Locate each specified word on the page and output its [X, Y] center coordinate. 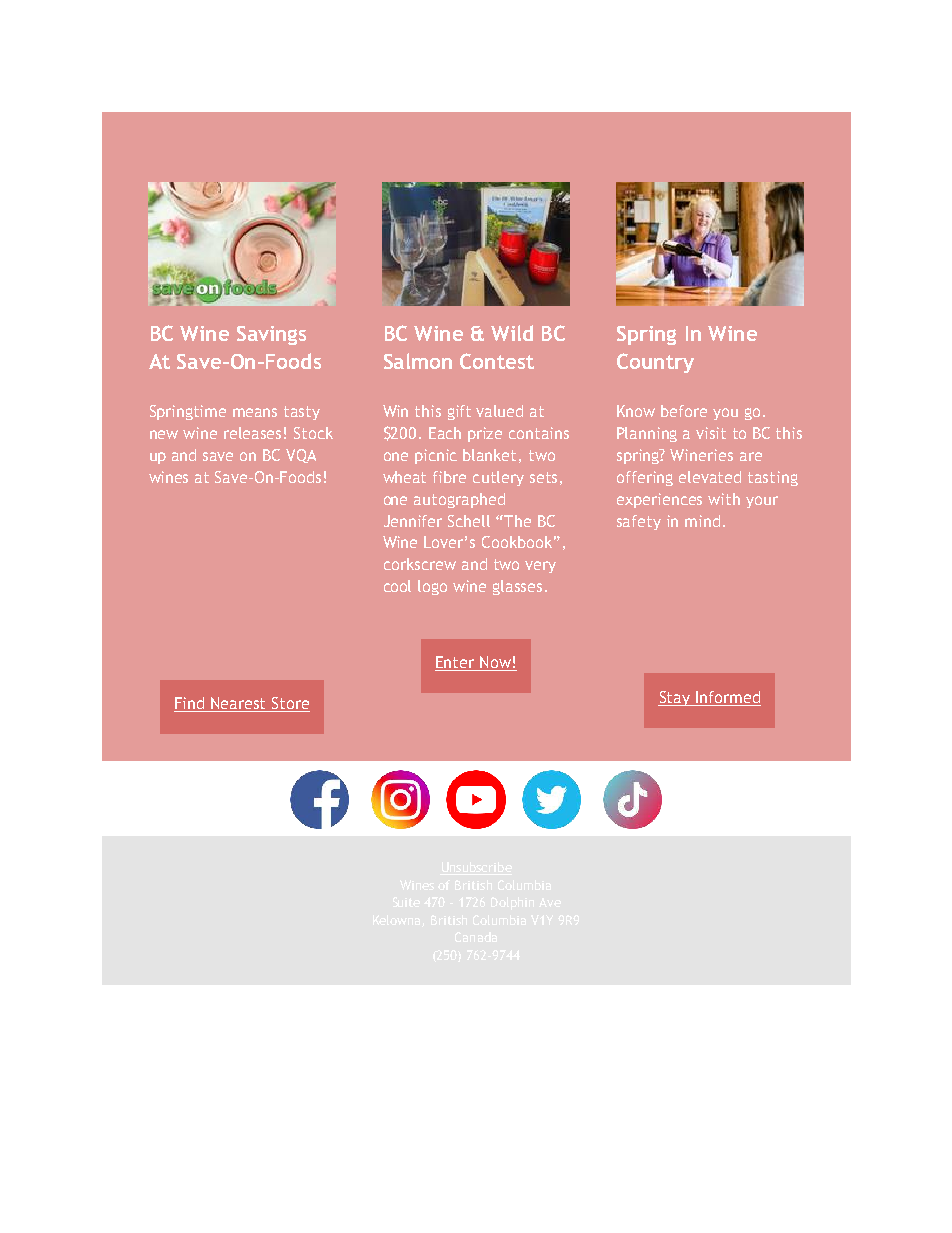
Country [655, 363]
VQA [301, 456]
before [684, 411]
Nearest [239, 704]
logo [432, 587]
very [540, 567]
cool [397, 586]
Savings [271, 335]
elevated [710, 477]
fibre [449, 477]
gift [459, 412]
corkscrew [420, 564]
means [255, 412]
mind [702, 521]
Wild [512, 333]
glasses [517, 587]
